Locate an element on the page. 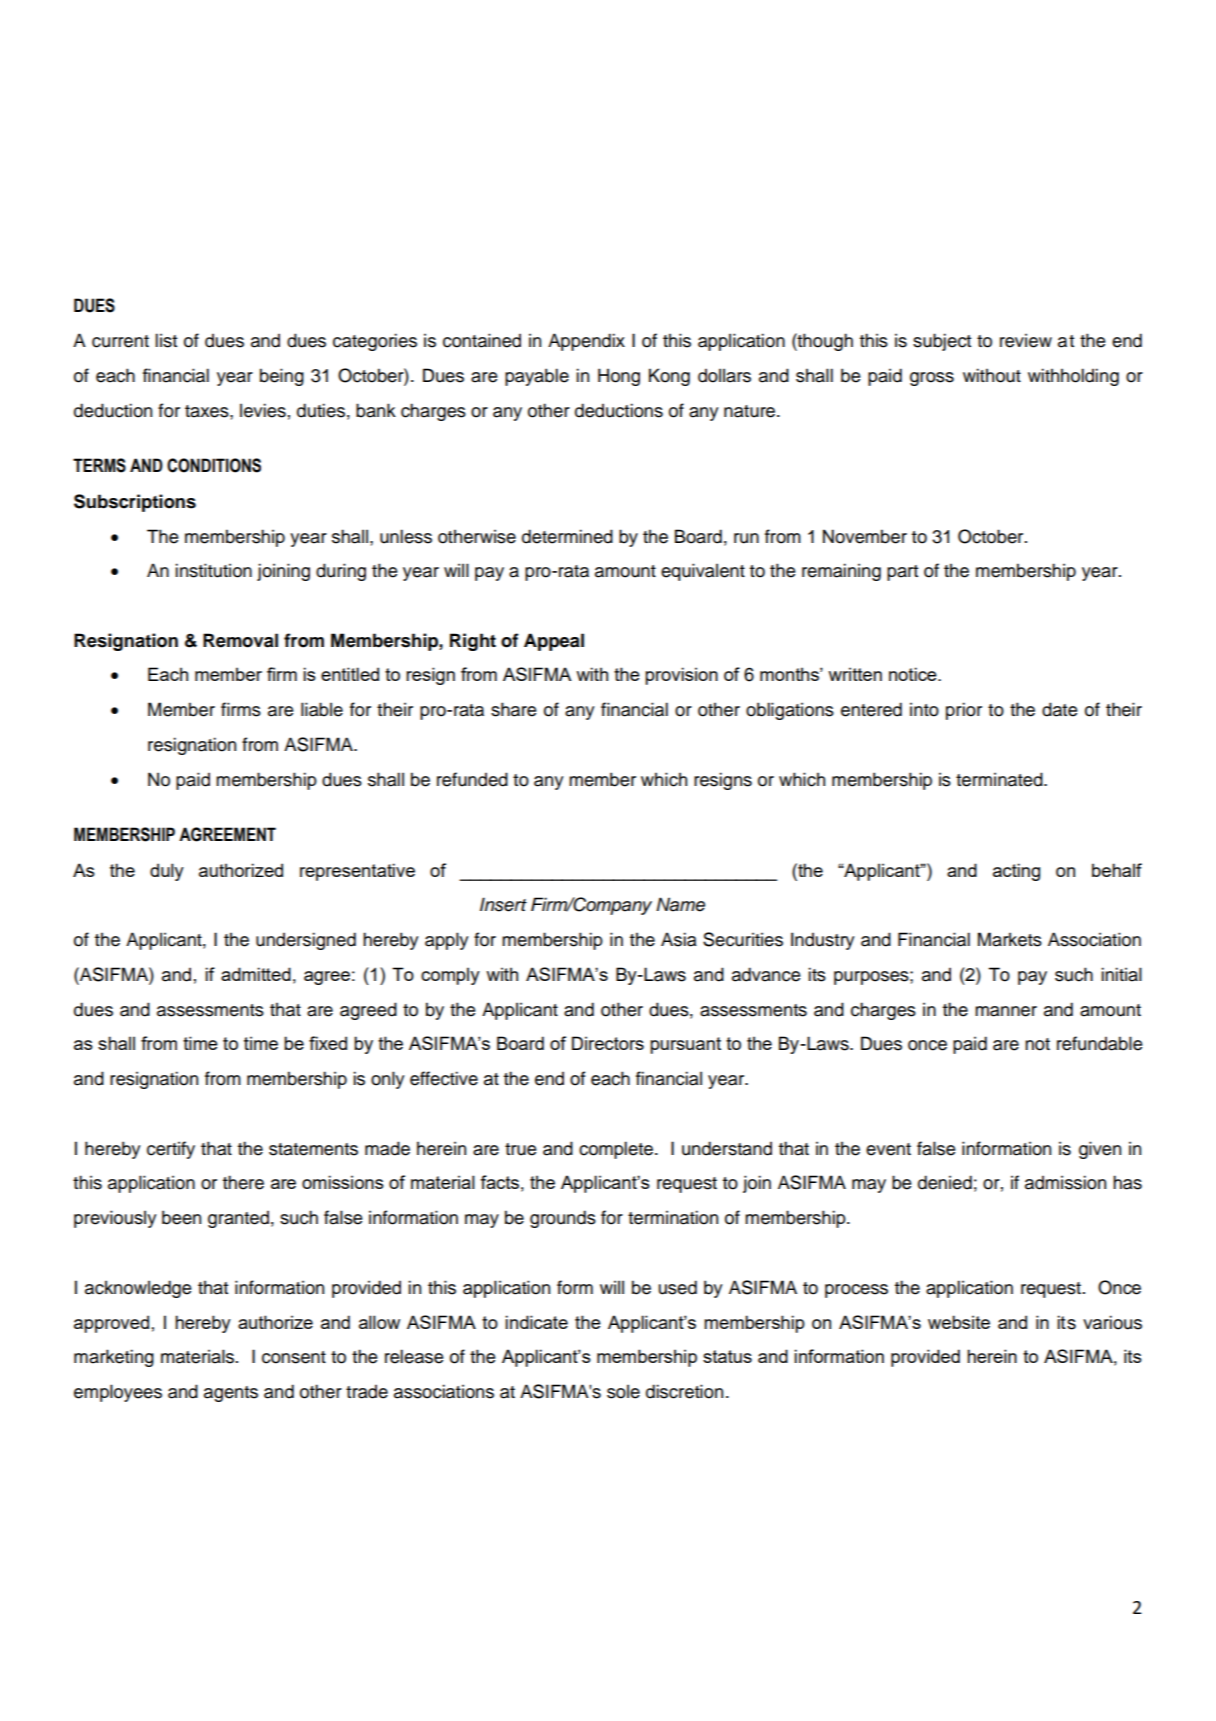  fixed is located at coordinates (328, 1043).
